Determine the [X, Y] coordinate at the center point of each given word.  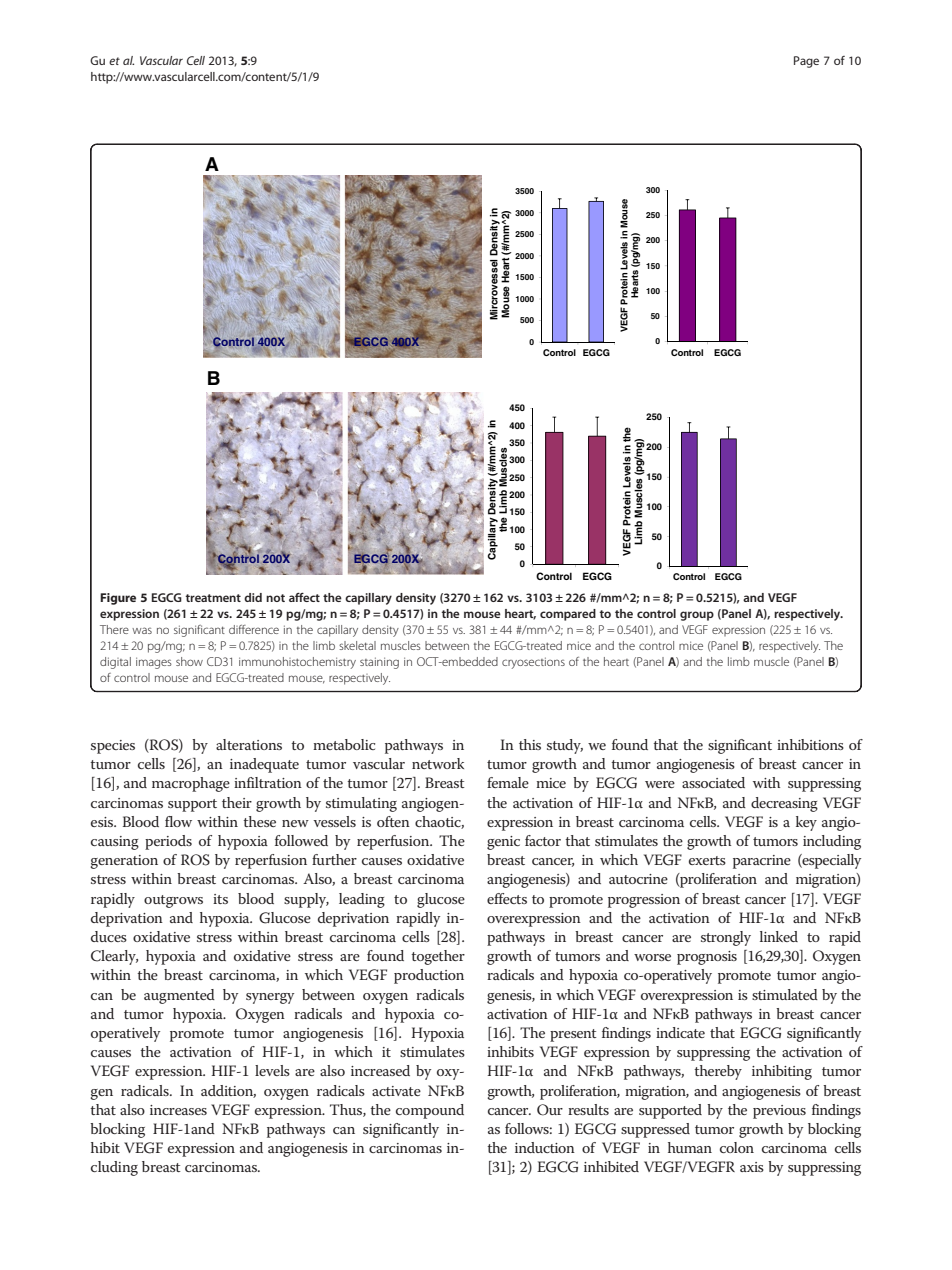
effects [507, 898]
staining [379, 663]
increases [178, 1110]
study [565, 746]
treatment [213, 598]
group [697, 616]
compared [568, 615]
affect [304, 597]
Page [806, 62]
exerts [707, 860]
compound [430, 1111]
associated [713, 782]
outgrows [173, 901]
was [142, 630]
